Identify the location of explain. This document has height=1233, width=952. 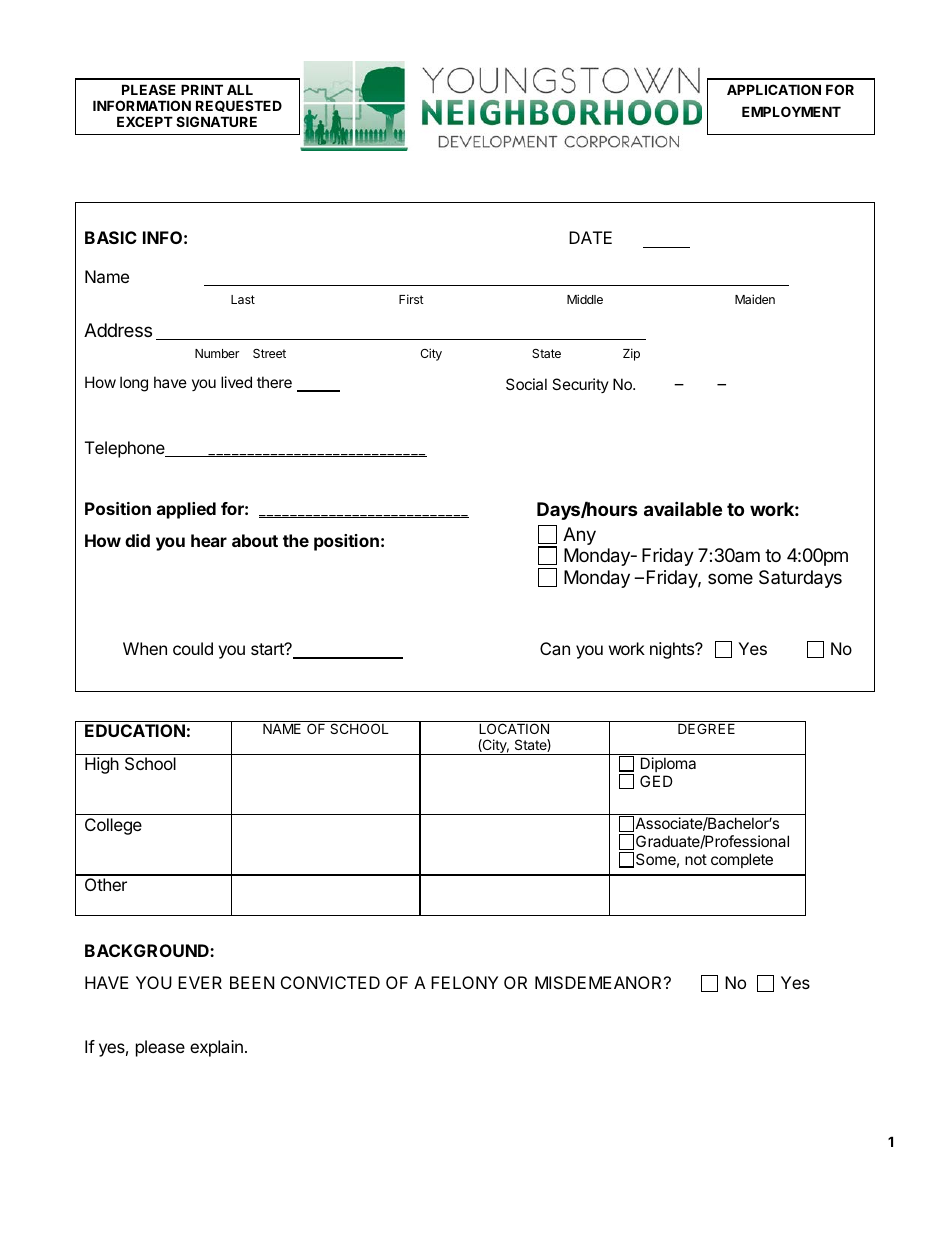
(216, 1048).
